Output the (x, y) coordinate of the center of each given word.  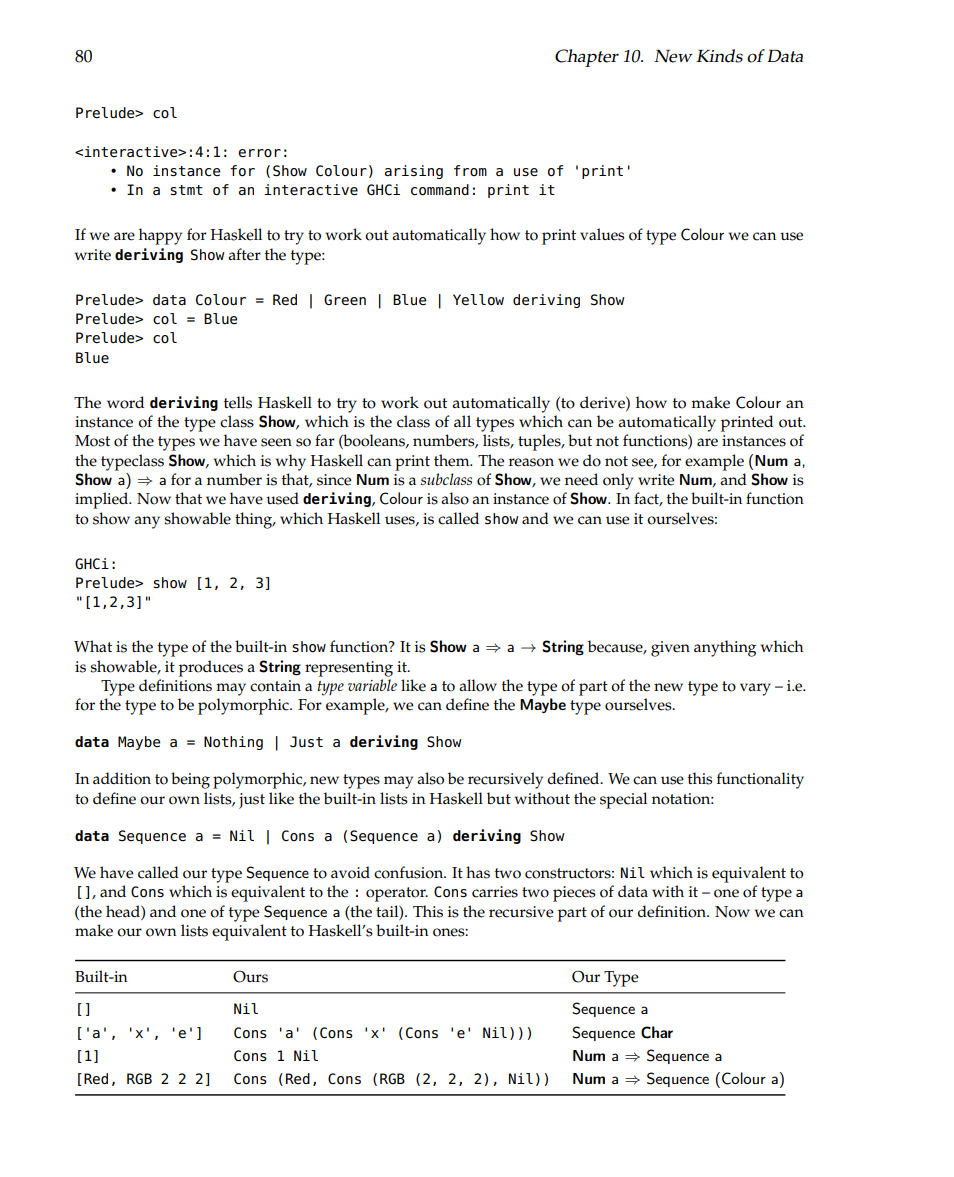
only (618, 481)
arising (414, 172)
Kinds (719, 56)
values (602, 234)
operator (397, 894)
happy (160, 236)
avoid (350, 872)
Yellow (478, 300)
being (190, 780)
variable (372, 685)
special (623, 800)
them (453, 460)
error (259, 153)
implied (103, 500)
